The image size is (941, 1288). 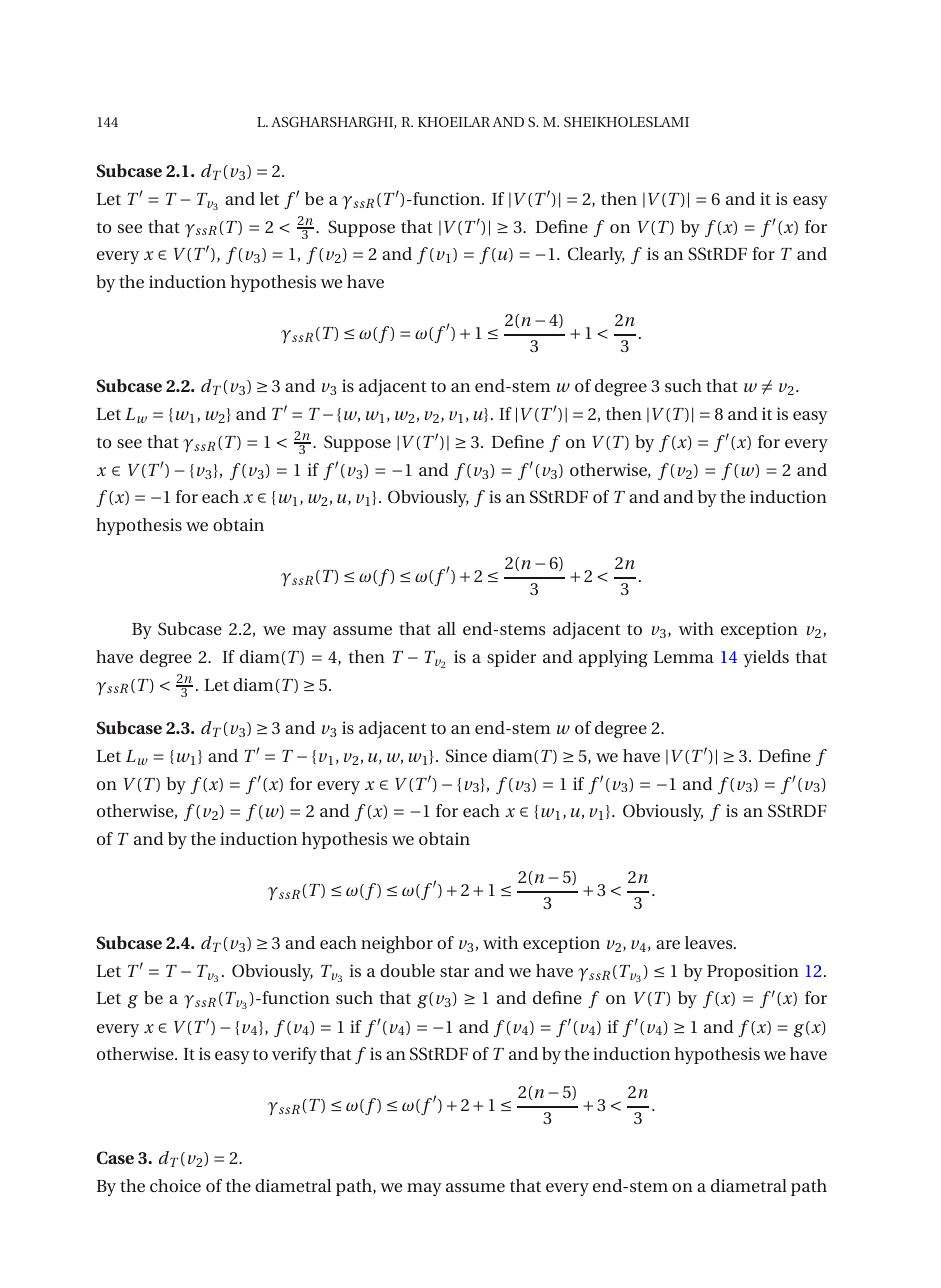 What do you see at coordinates (294, 1055) in the page?
I see `verify` at bounding box center [294, 1055].
